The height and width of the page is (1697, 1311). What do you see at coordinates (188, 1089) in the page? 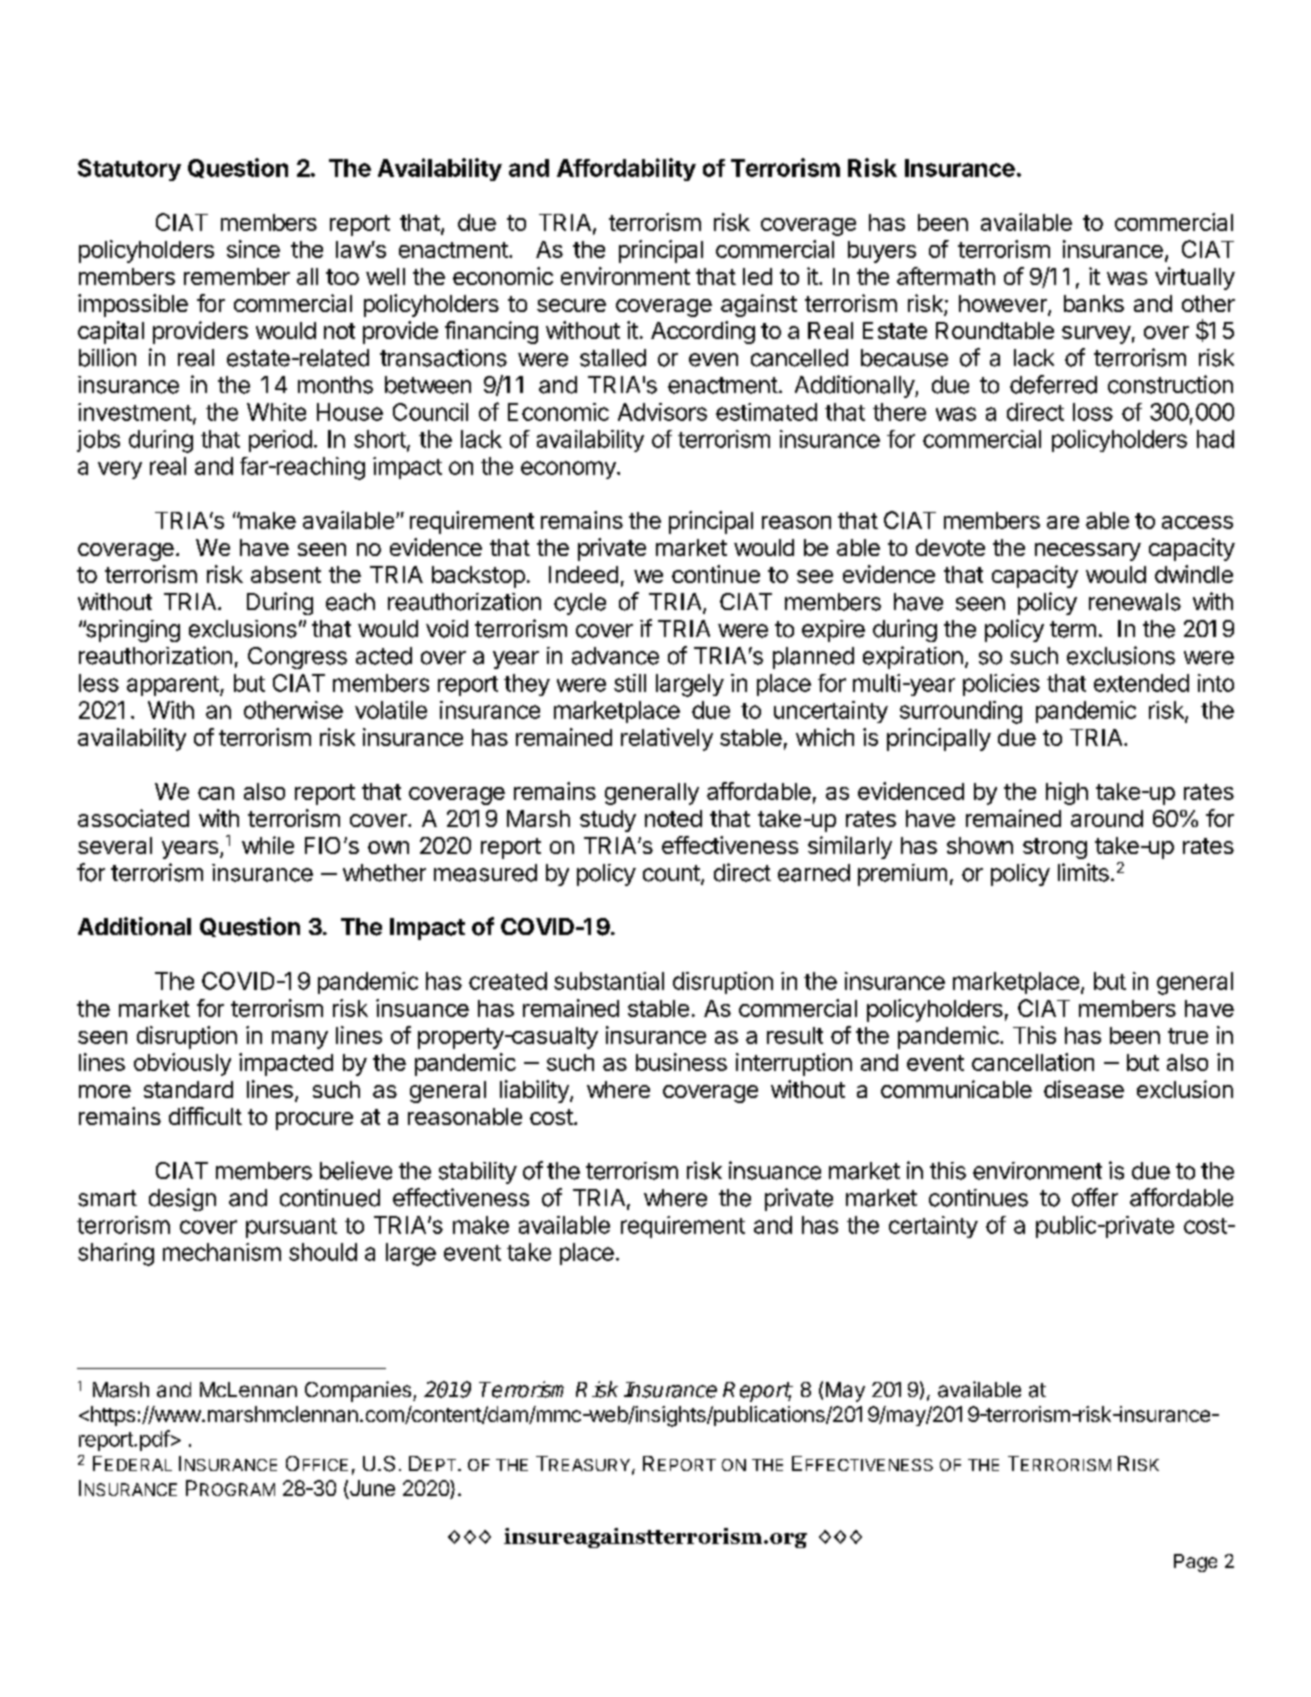
I see `standard` at bounding box center [188, 1089].
